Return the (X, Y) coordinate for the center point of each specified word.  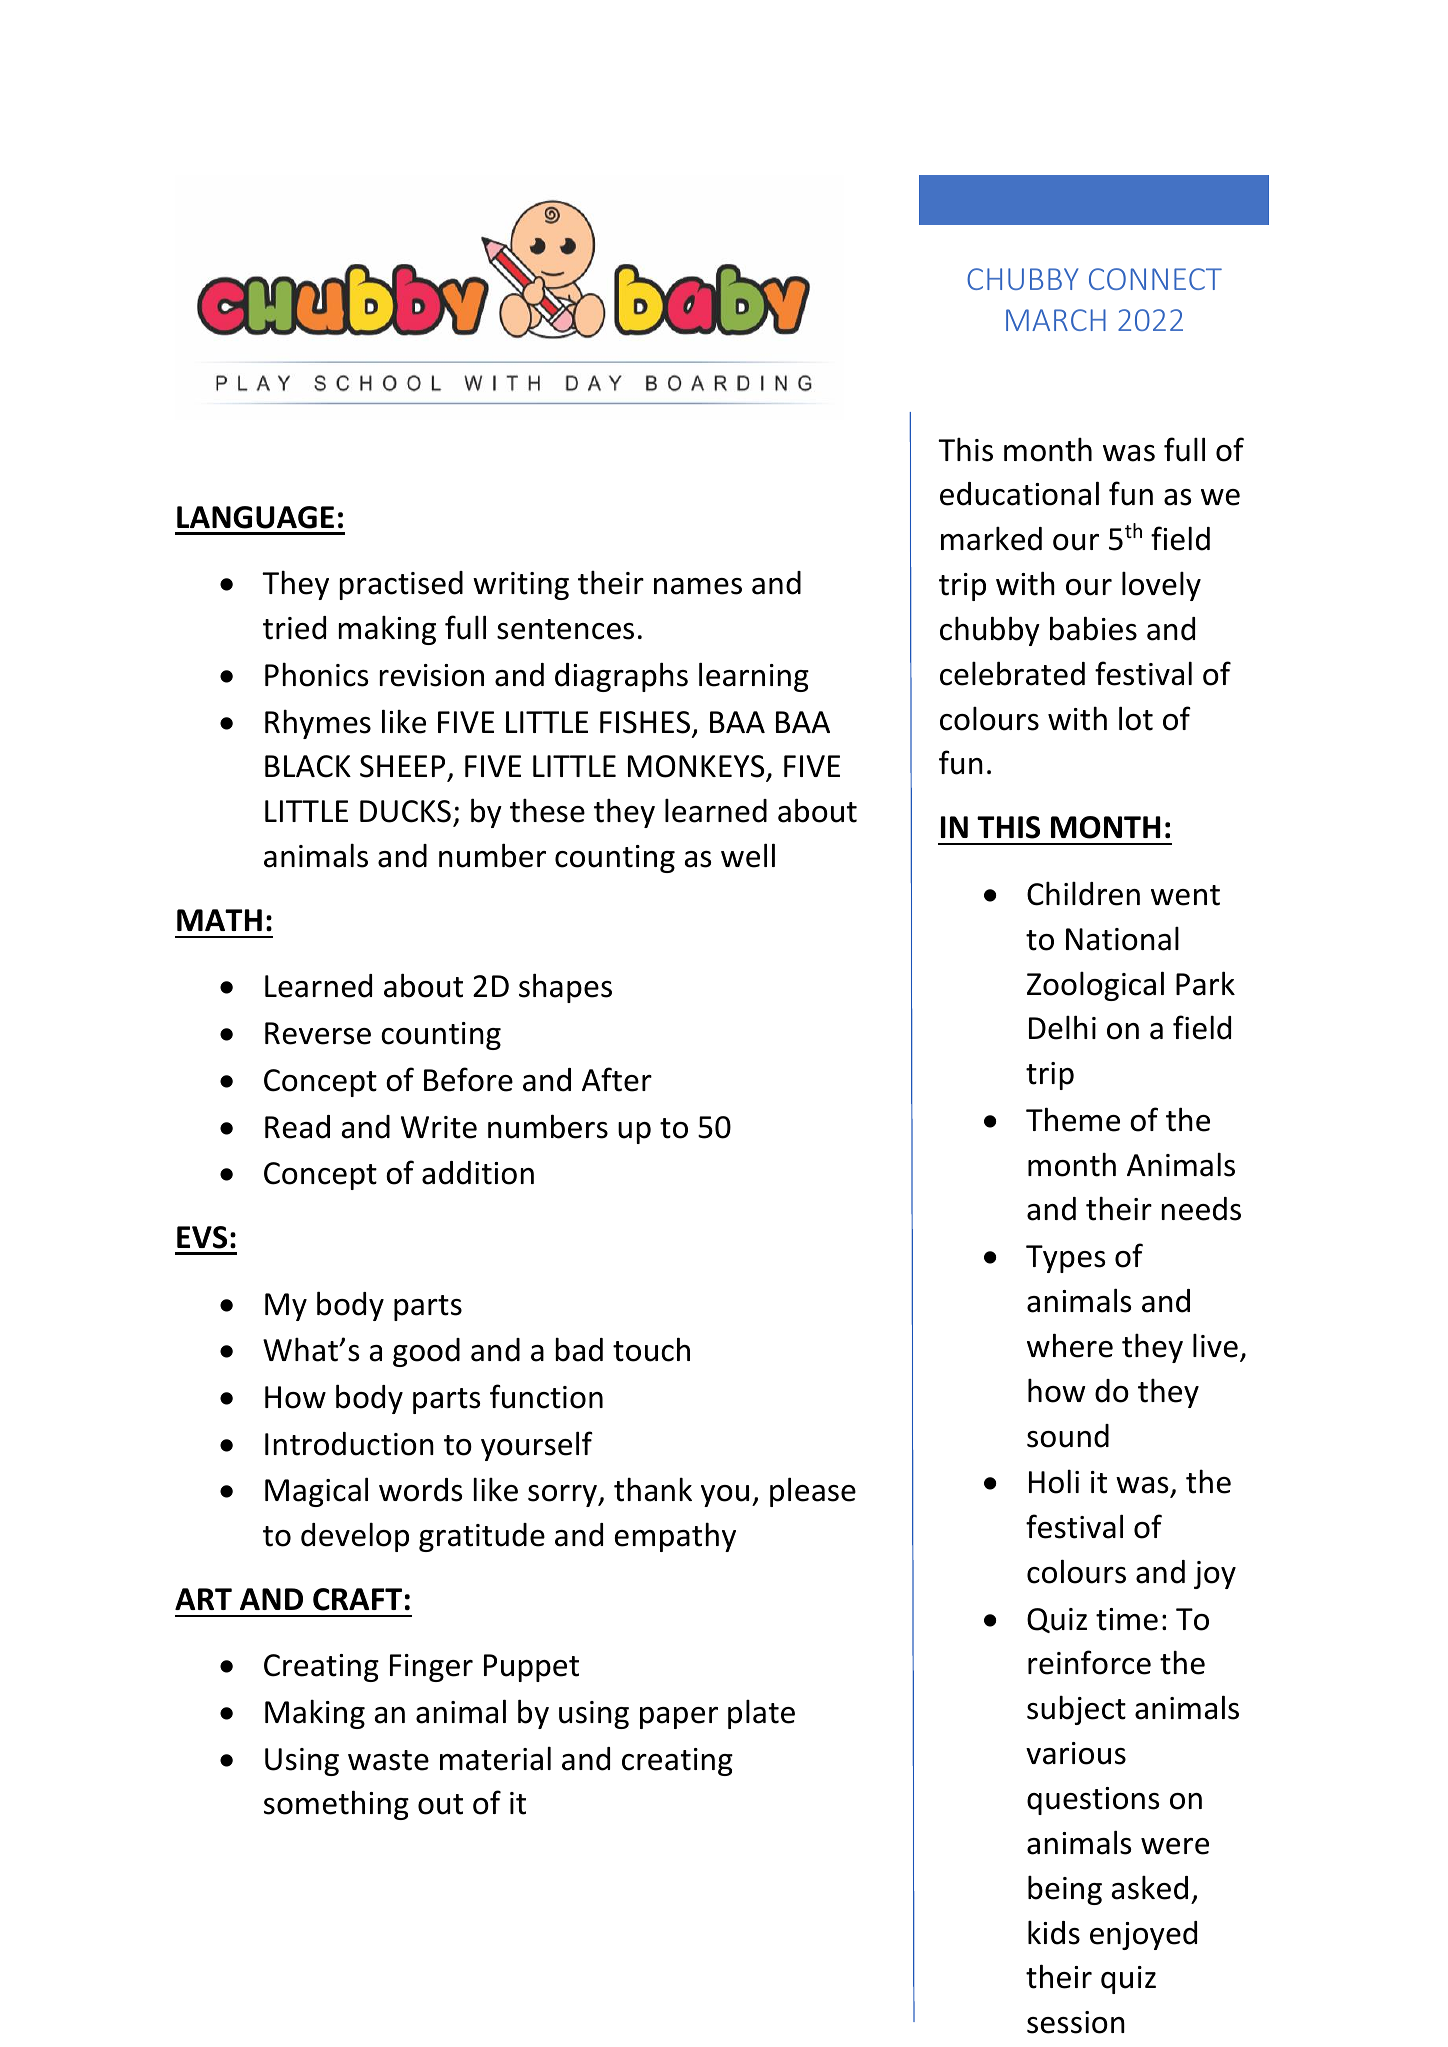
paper (679, 1718)
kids (1054, 1932)
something (336, 1805)
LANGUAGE (255, 517)
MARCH (1056, 320)
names (698, 586)
